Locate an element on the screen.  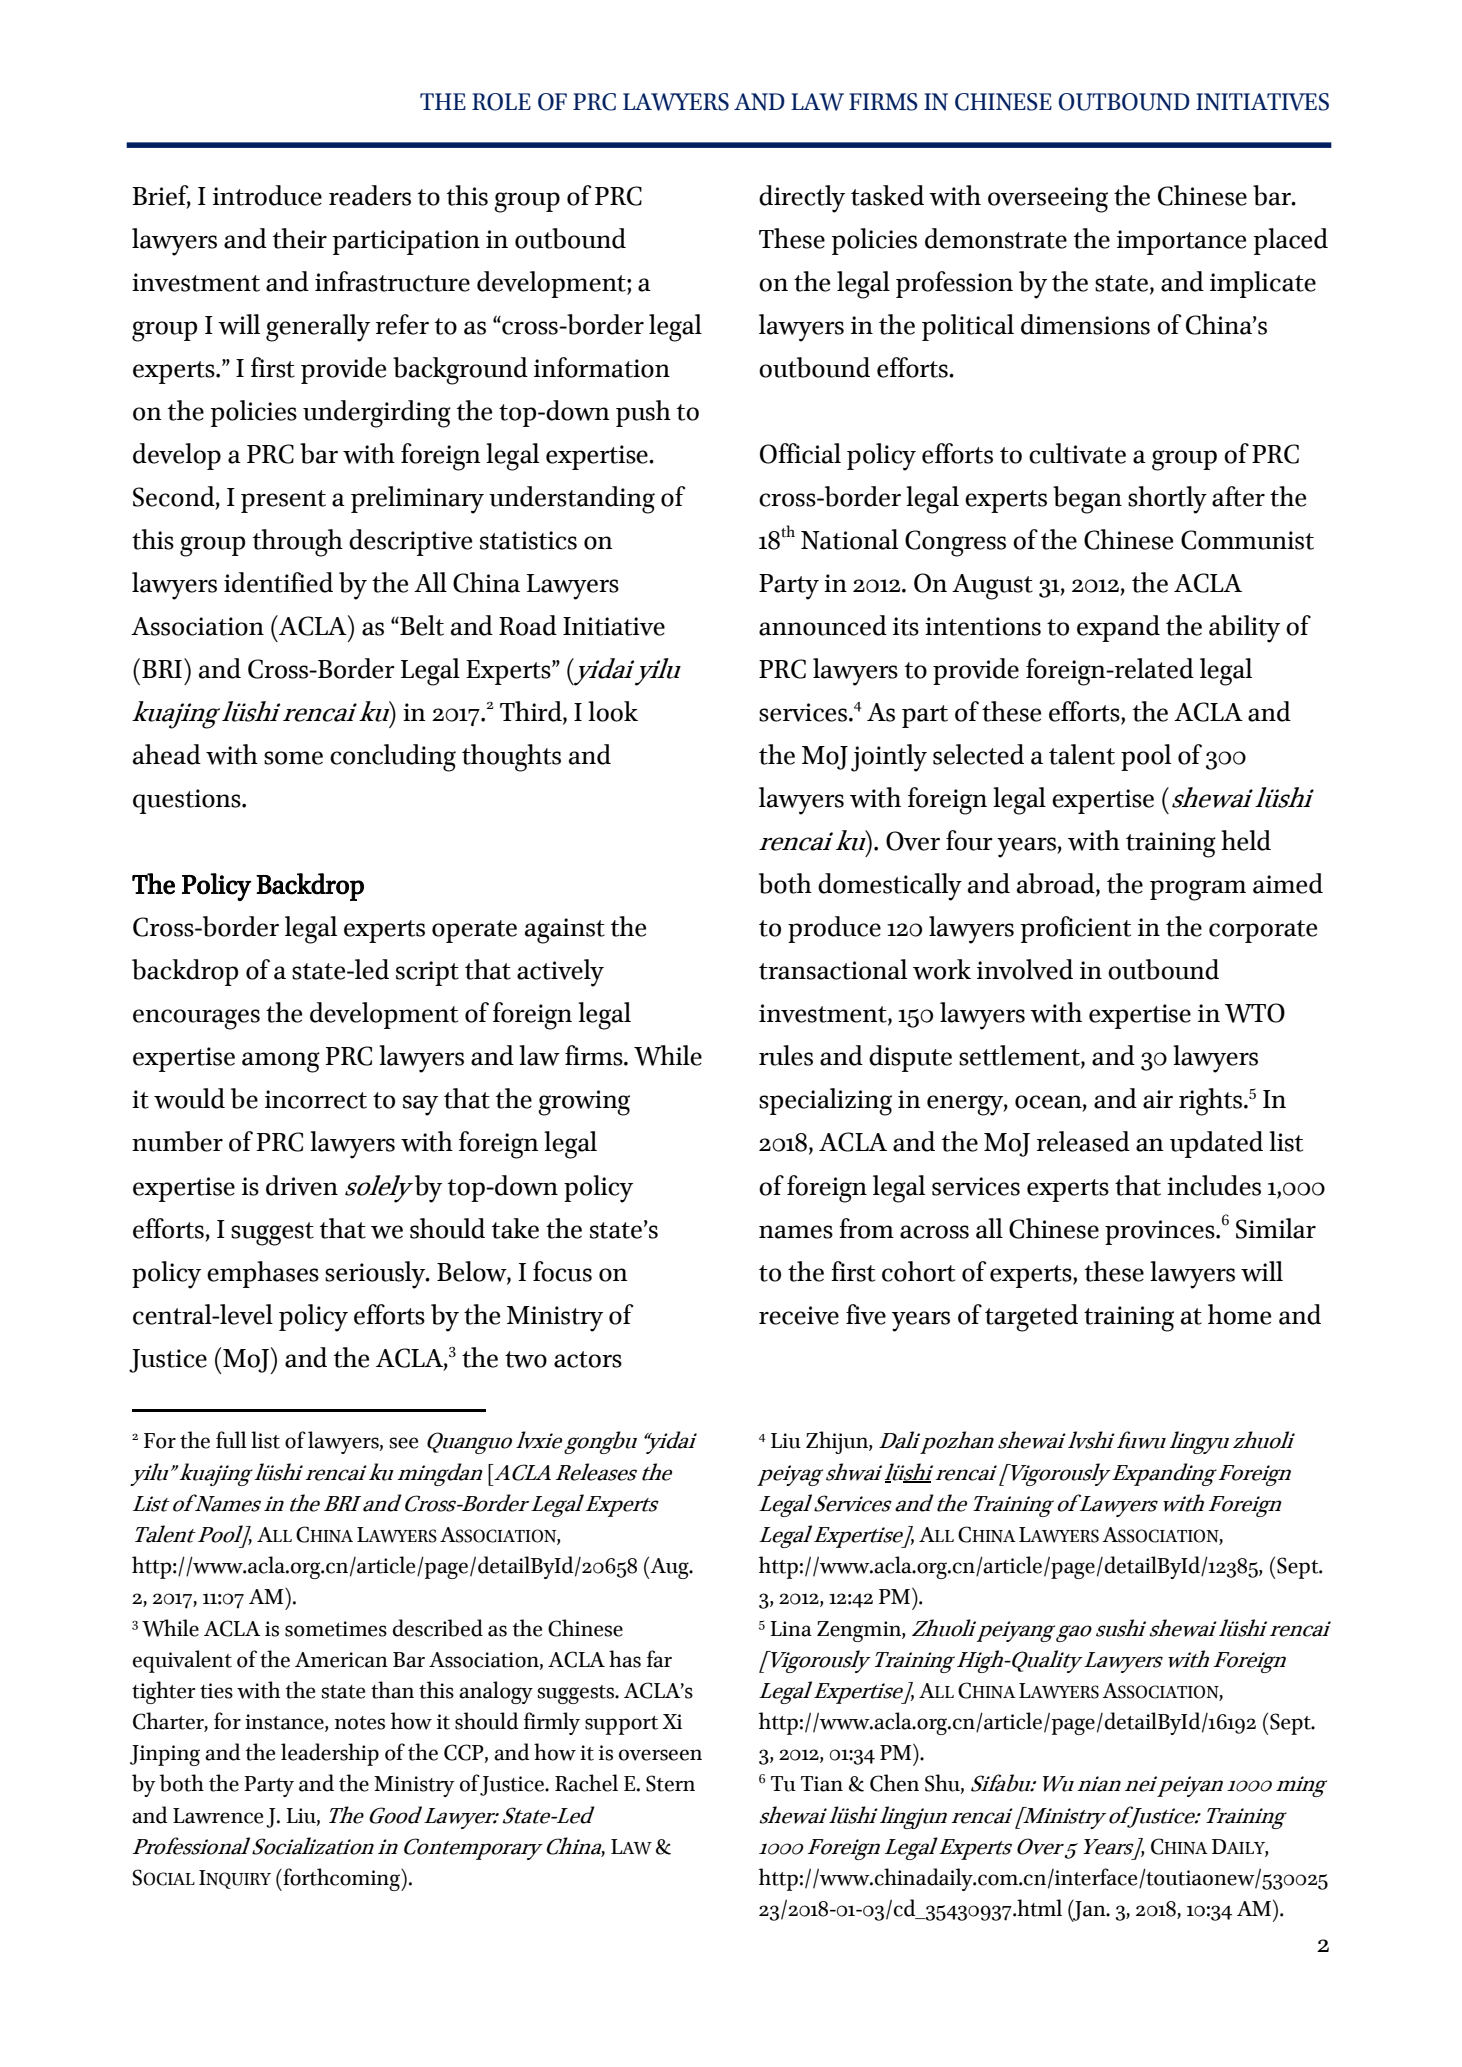
through is located at coordinates (298, 543).
